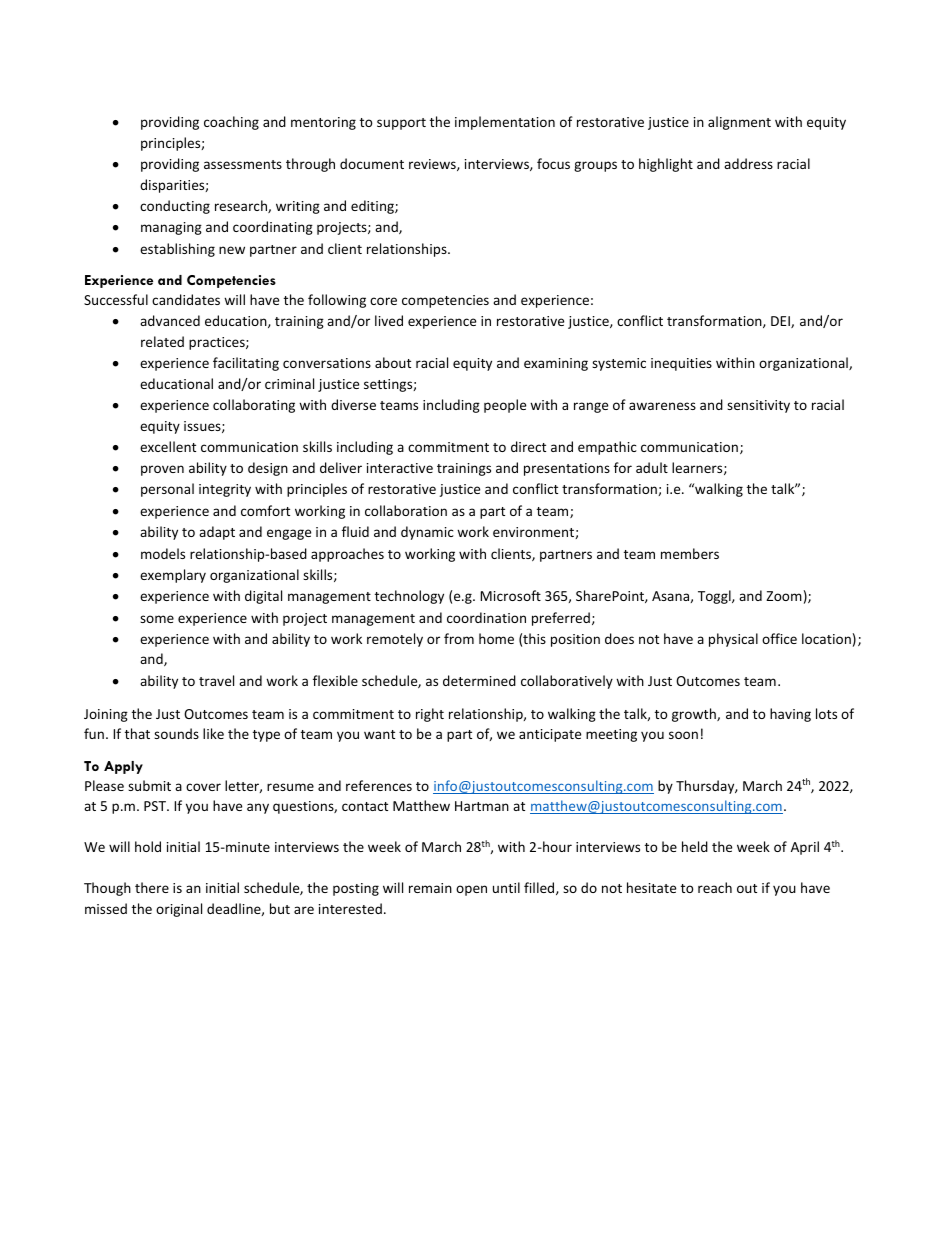  I want to click on coaching, so click(231, 123).
